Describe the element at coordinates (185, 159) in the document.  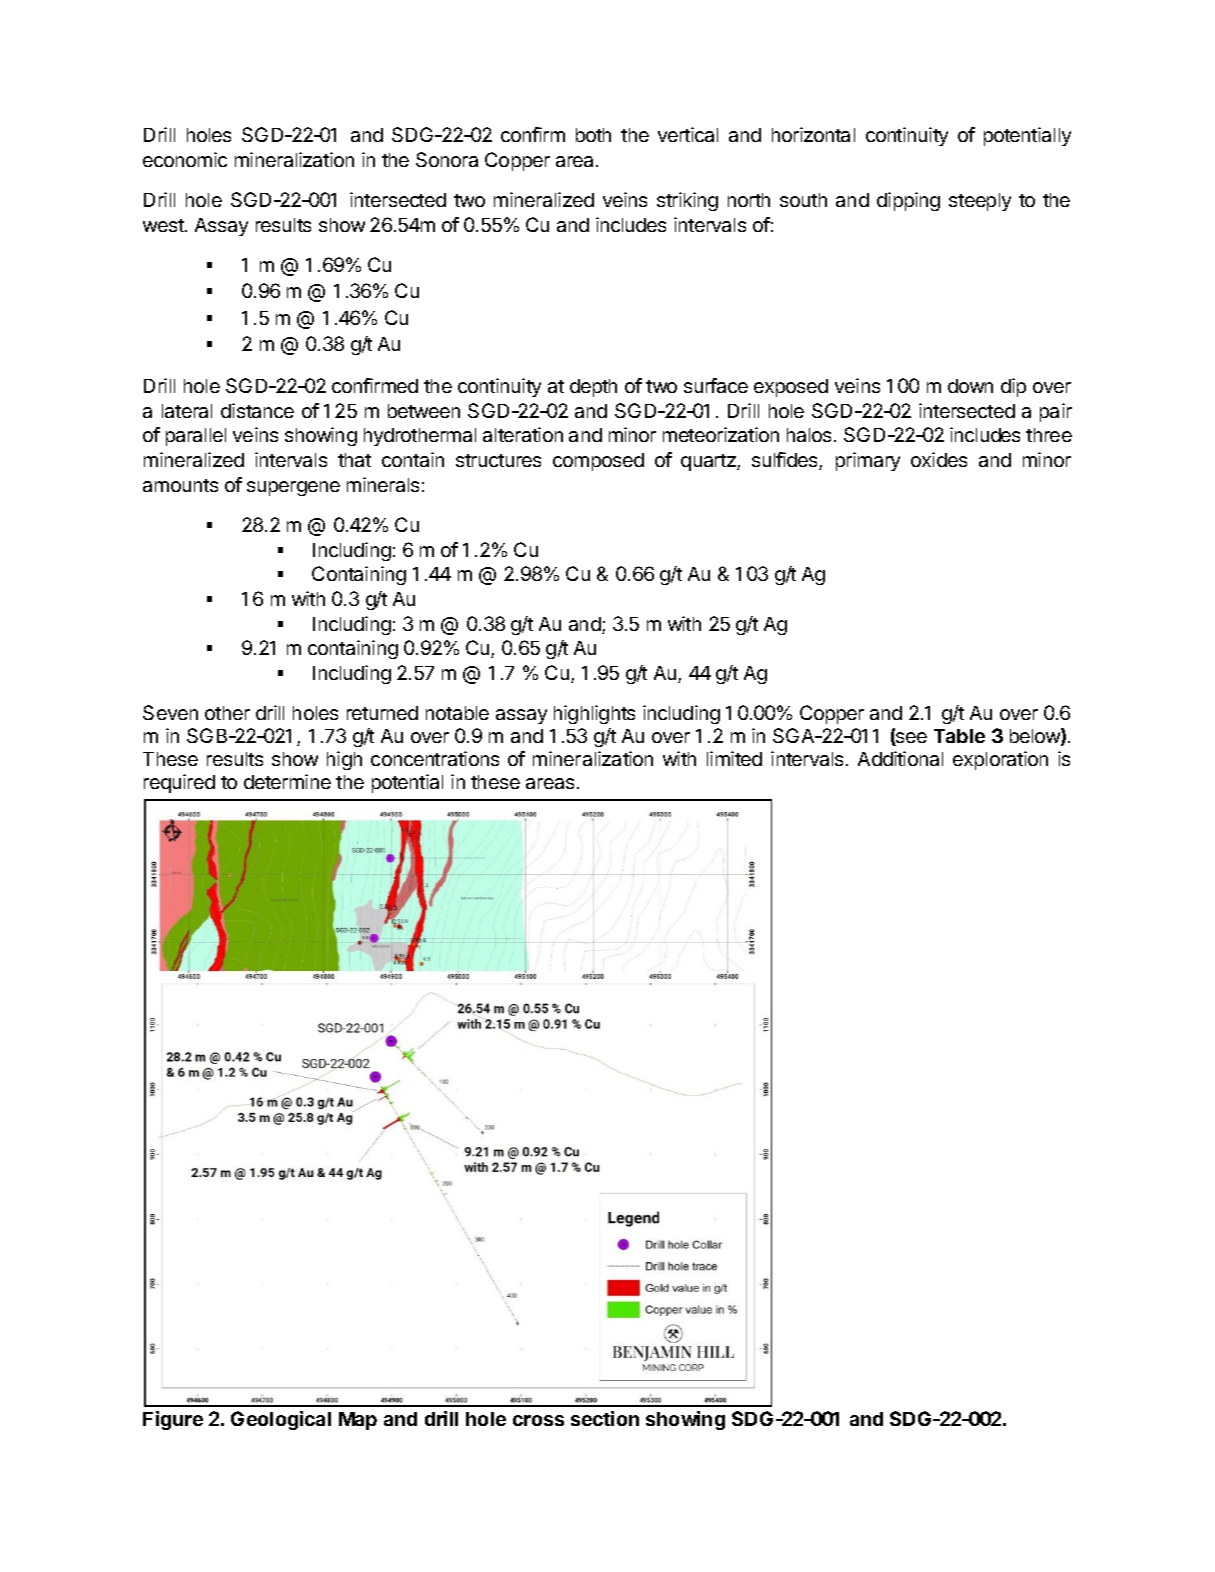
I see `economic` at that location.
